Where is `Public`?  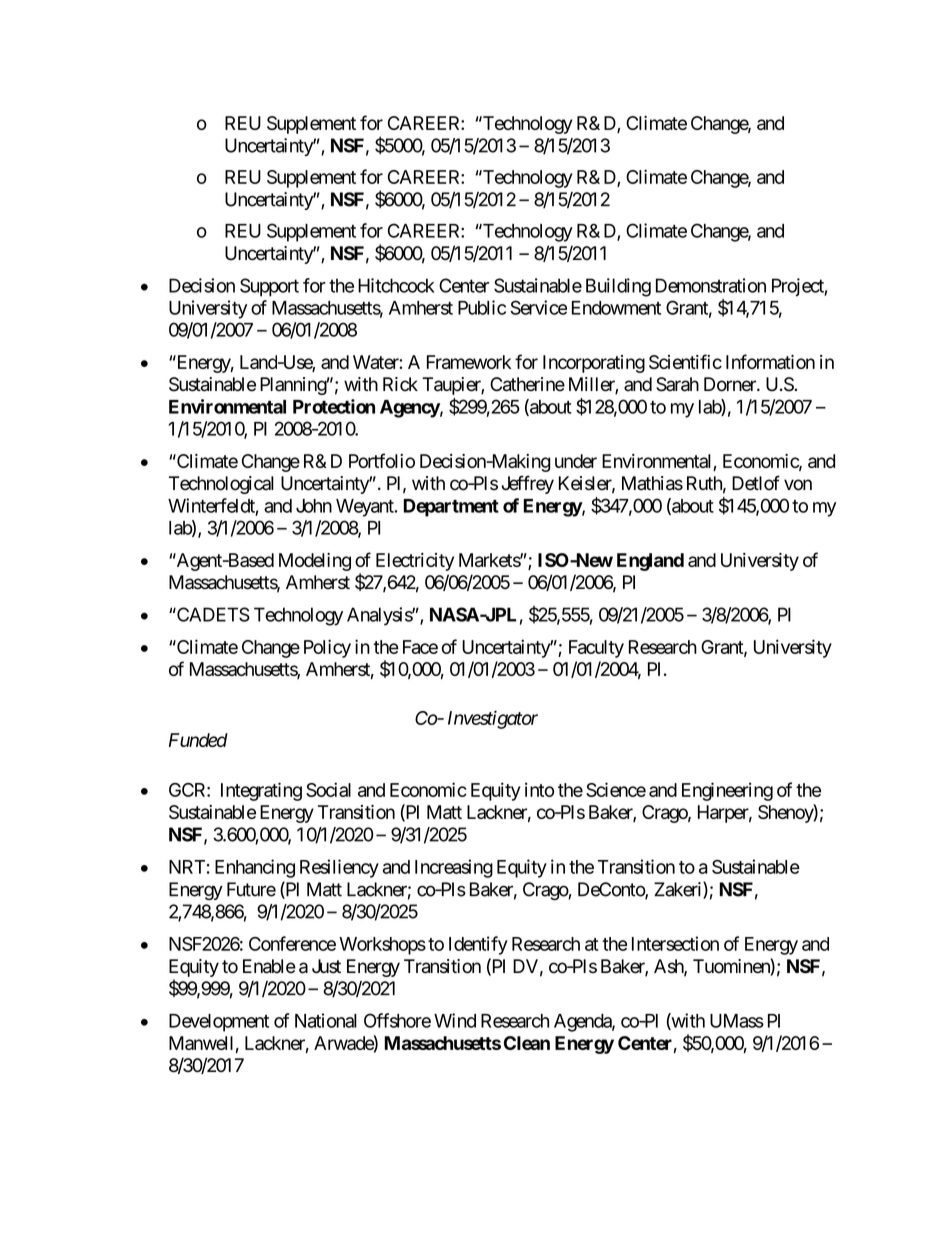
Public is located at coordinates (482, 307).
